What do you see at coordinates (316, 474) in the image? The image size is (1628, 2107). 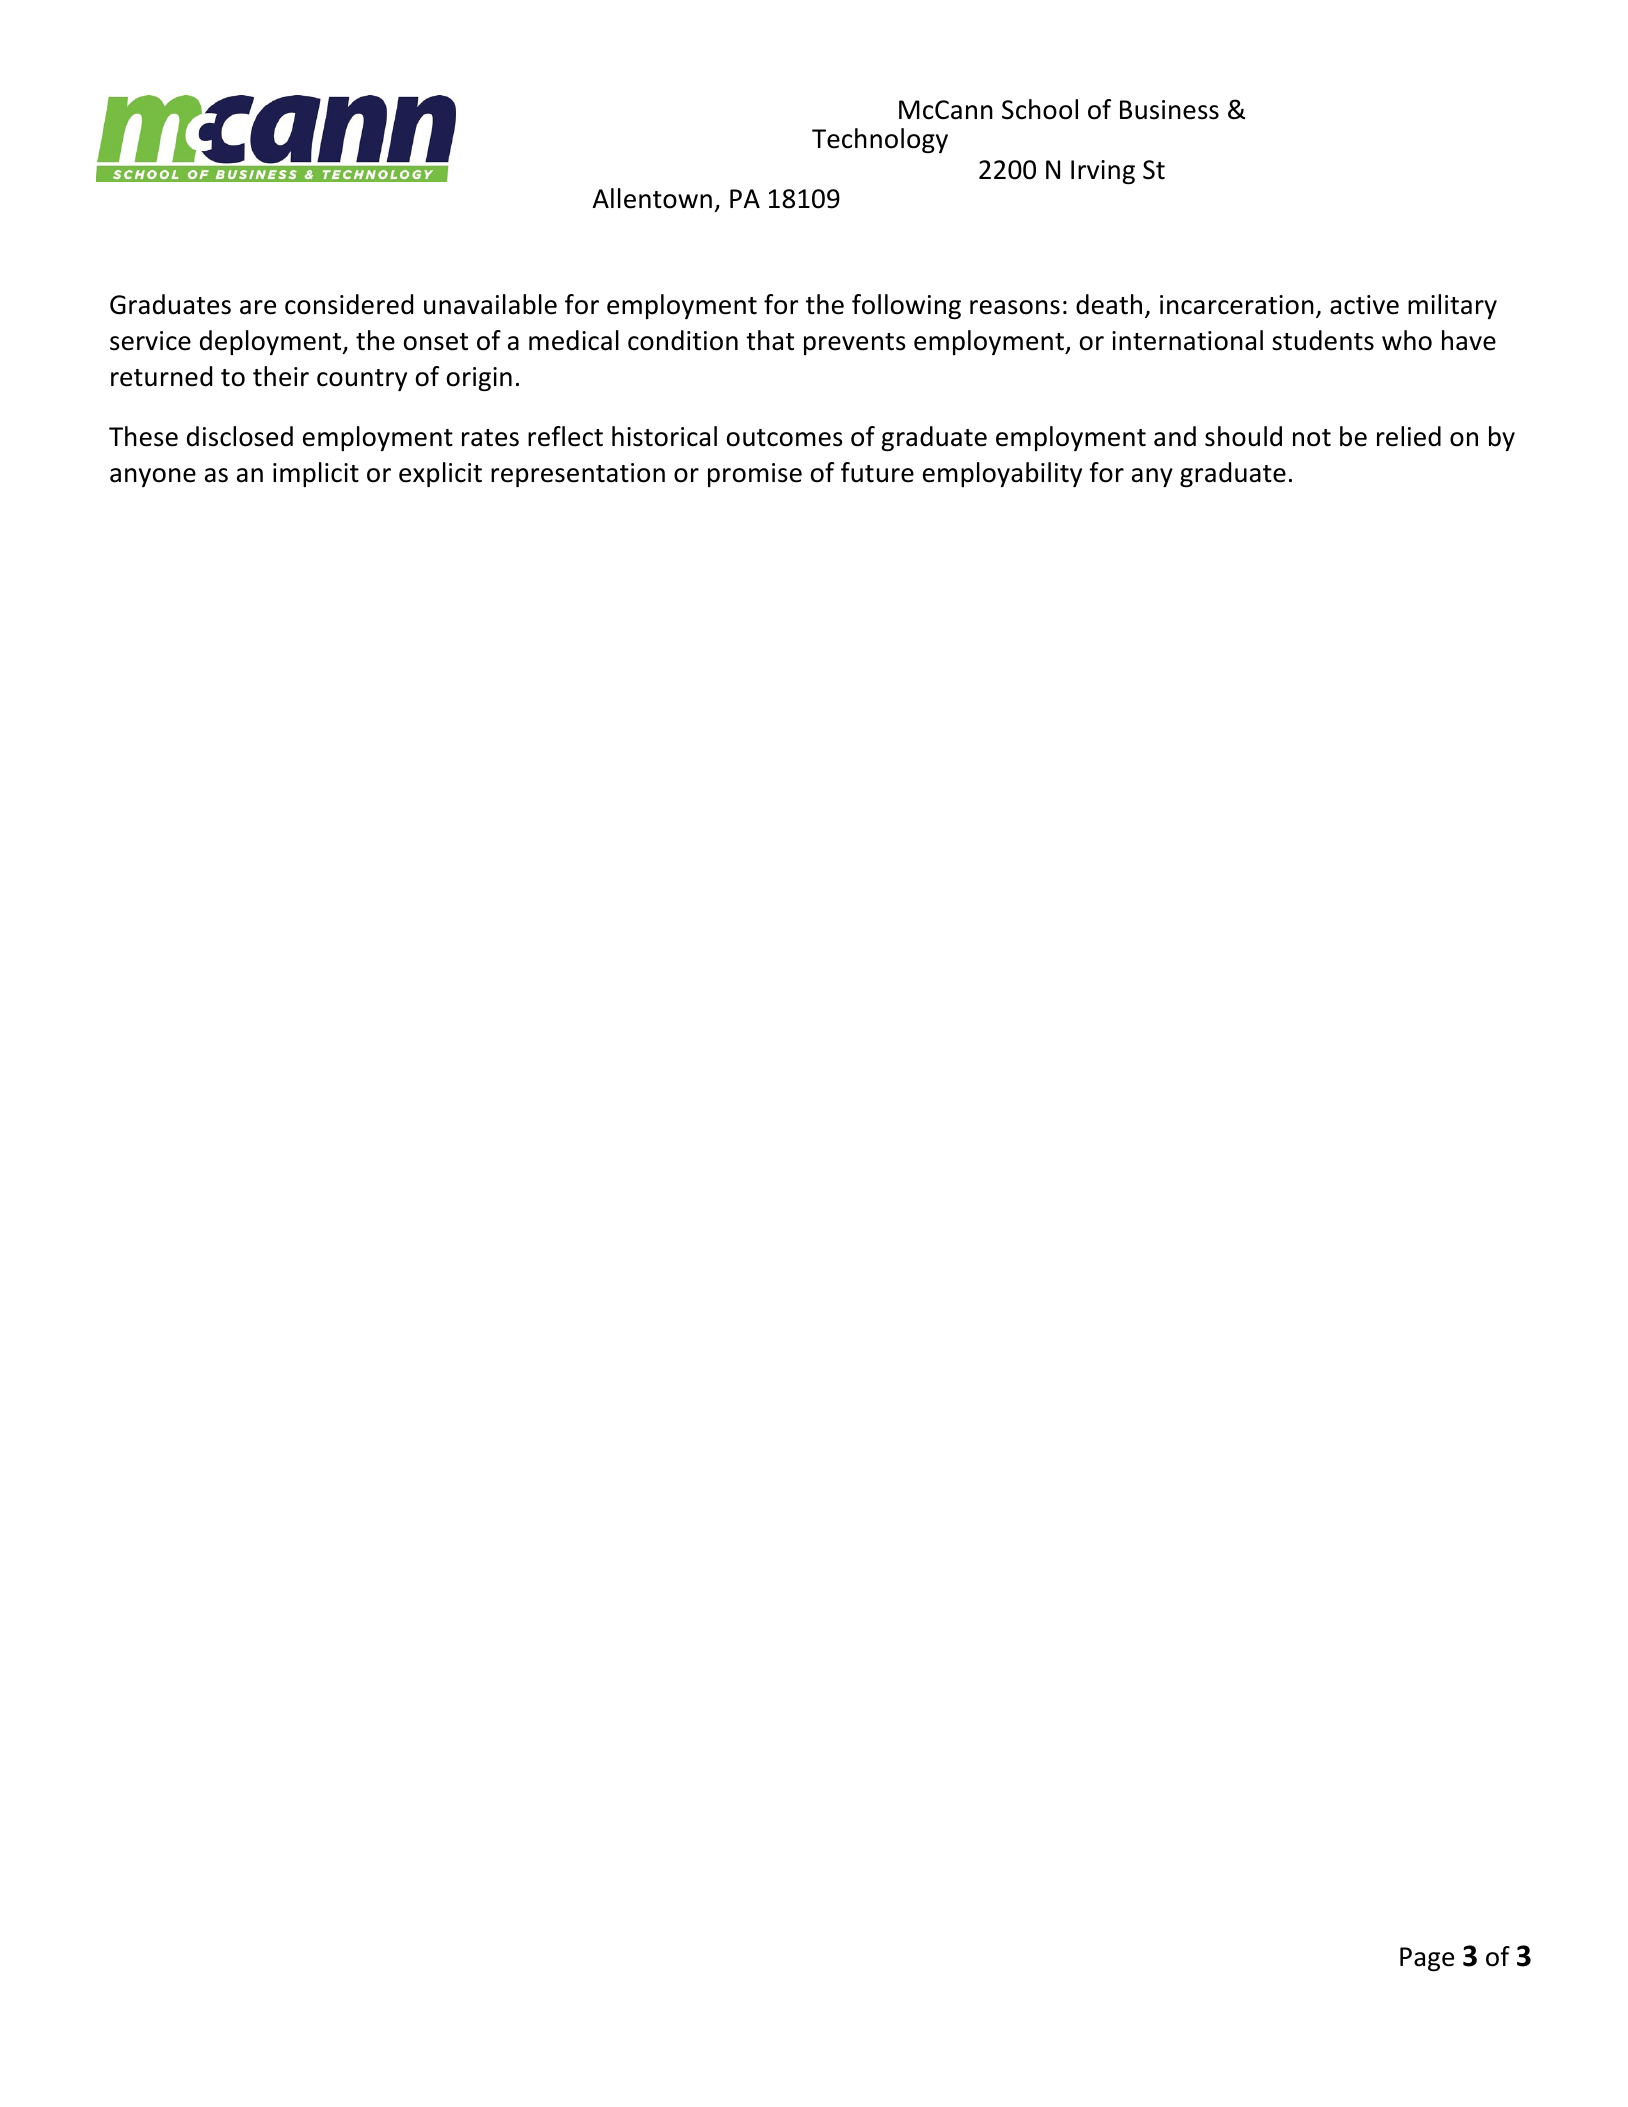 I see `implicit` at bounding box center [316, 474].
